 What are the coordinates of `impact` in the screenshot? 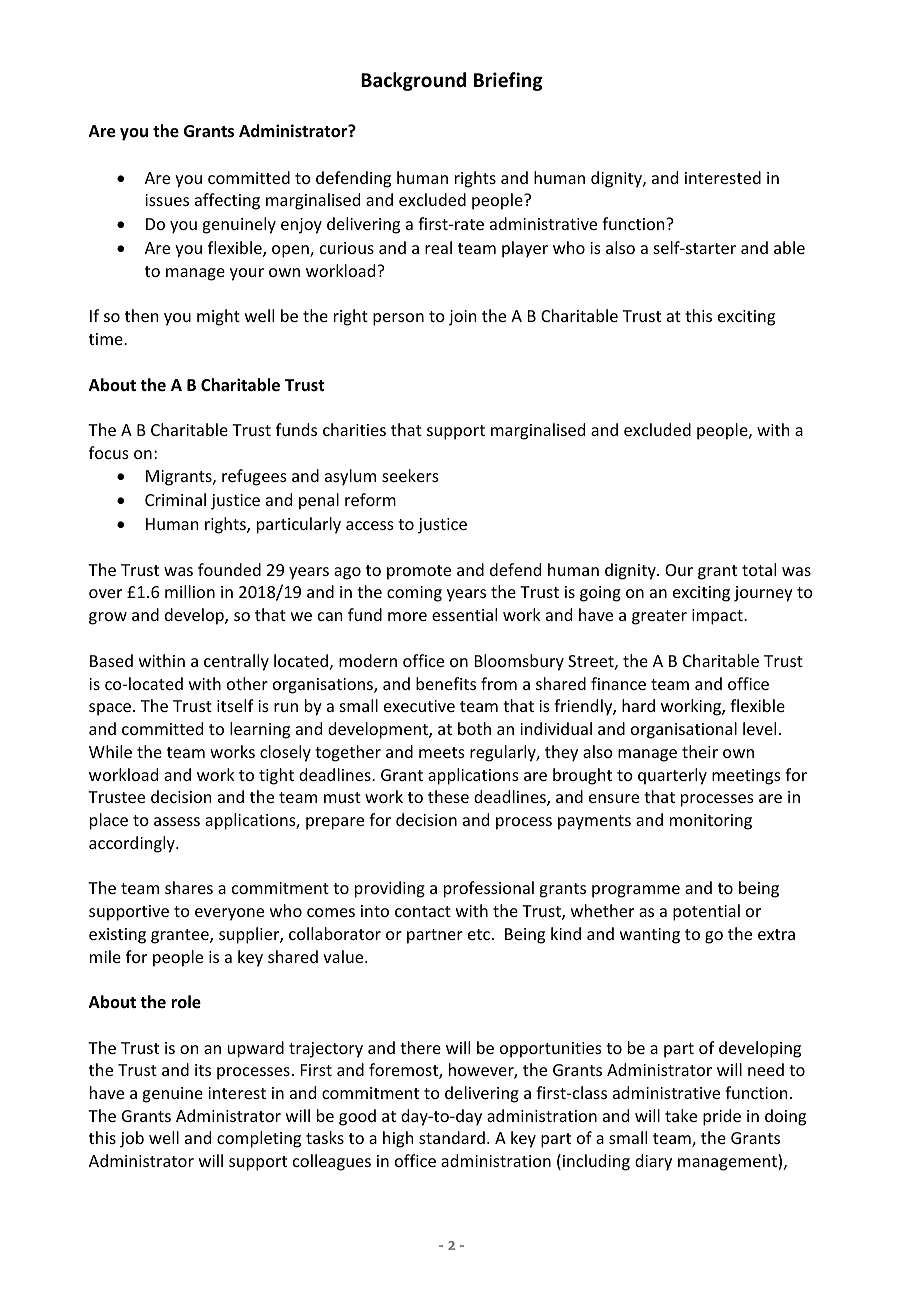 It's located at (718, 617).
